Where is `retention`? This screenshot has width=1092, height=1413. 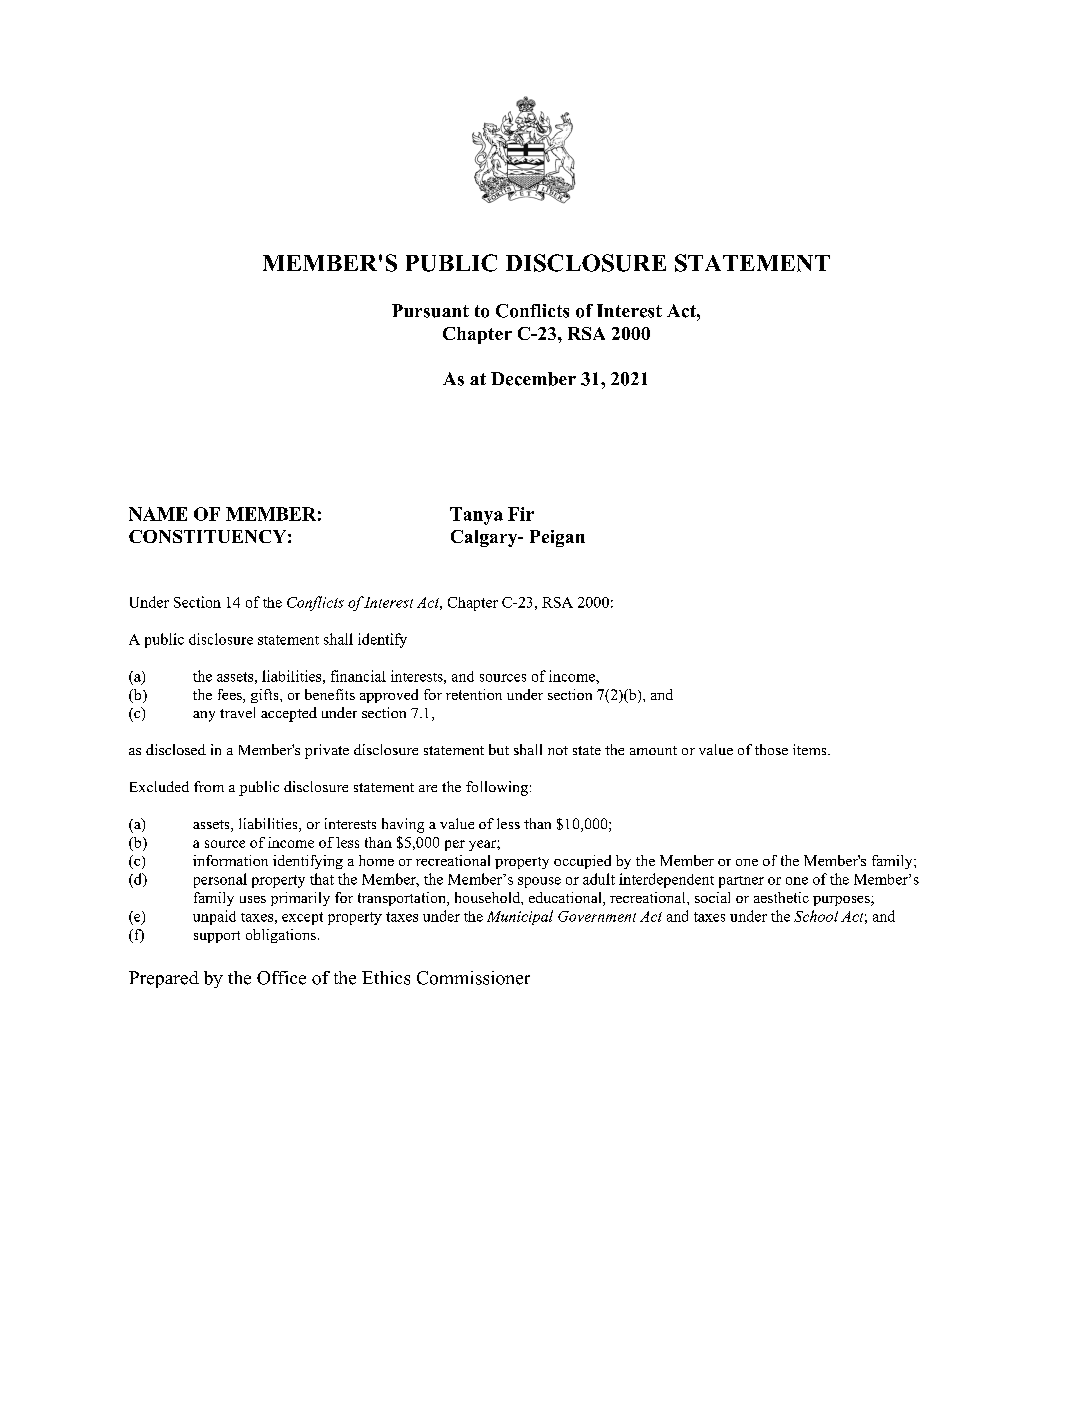
retention is located at coordinates (474, 694).
